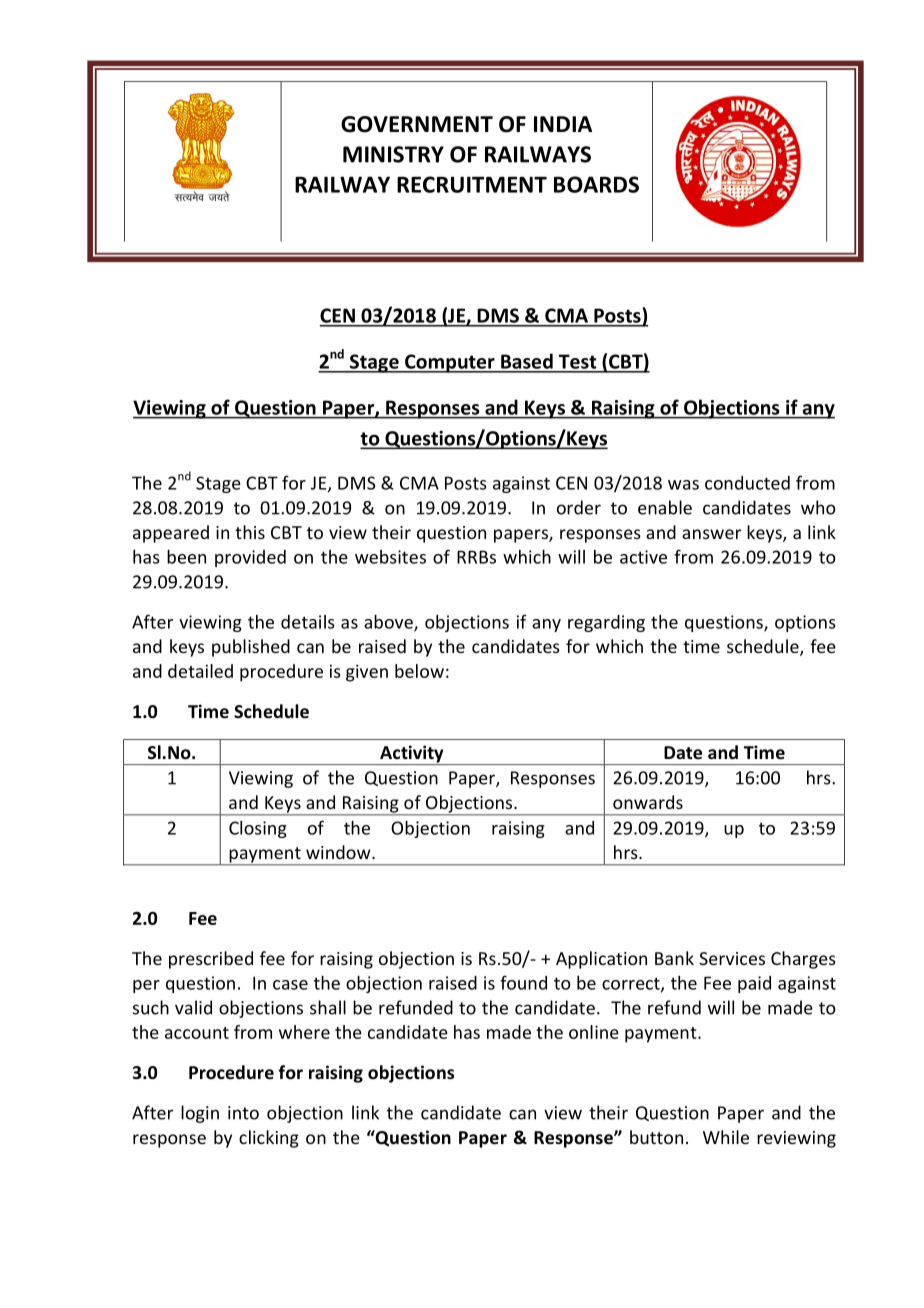  I want to click on MINISTRY, so click(393, 154).
